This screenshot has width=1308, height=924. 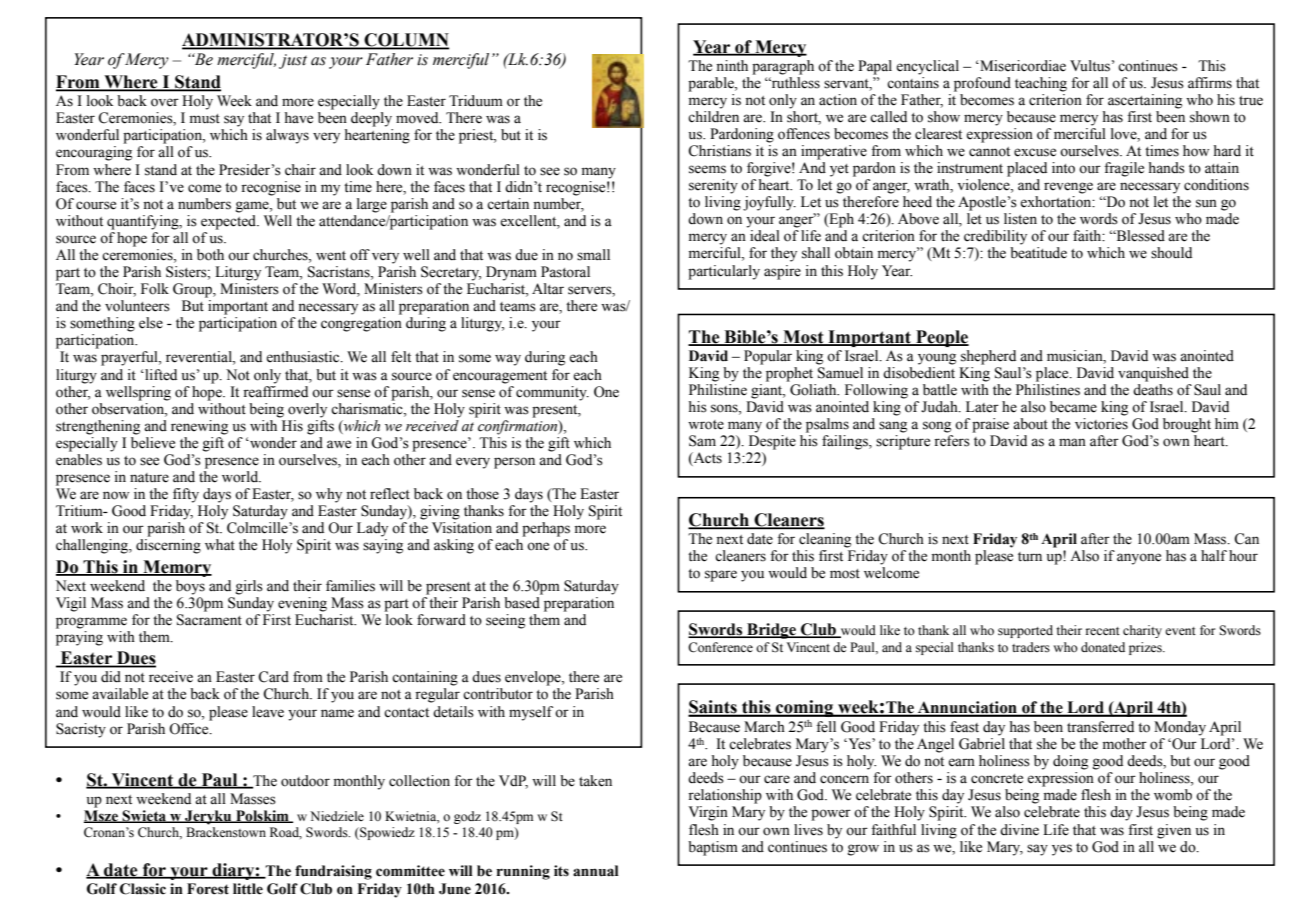 What do you see at coordinates (293, 61) in the screenshot?
I see `just` at bounding box center [293, 61].
